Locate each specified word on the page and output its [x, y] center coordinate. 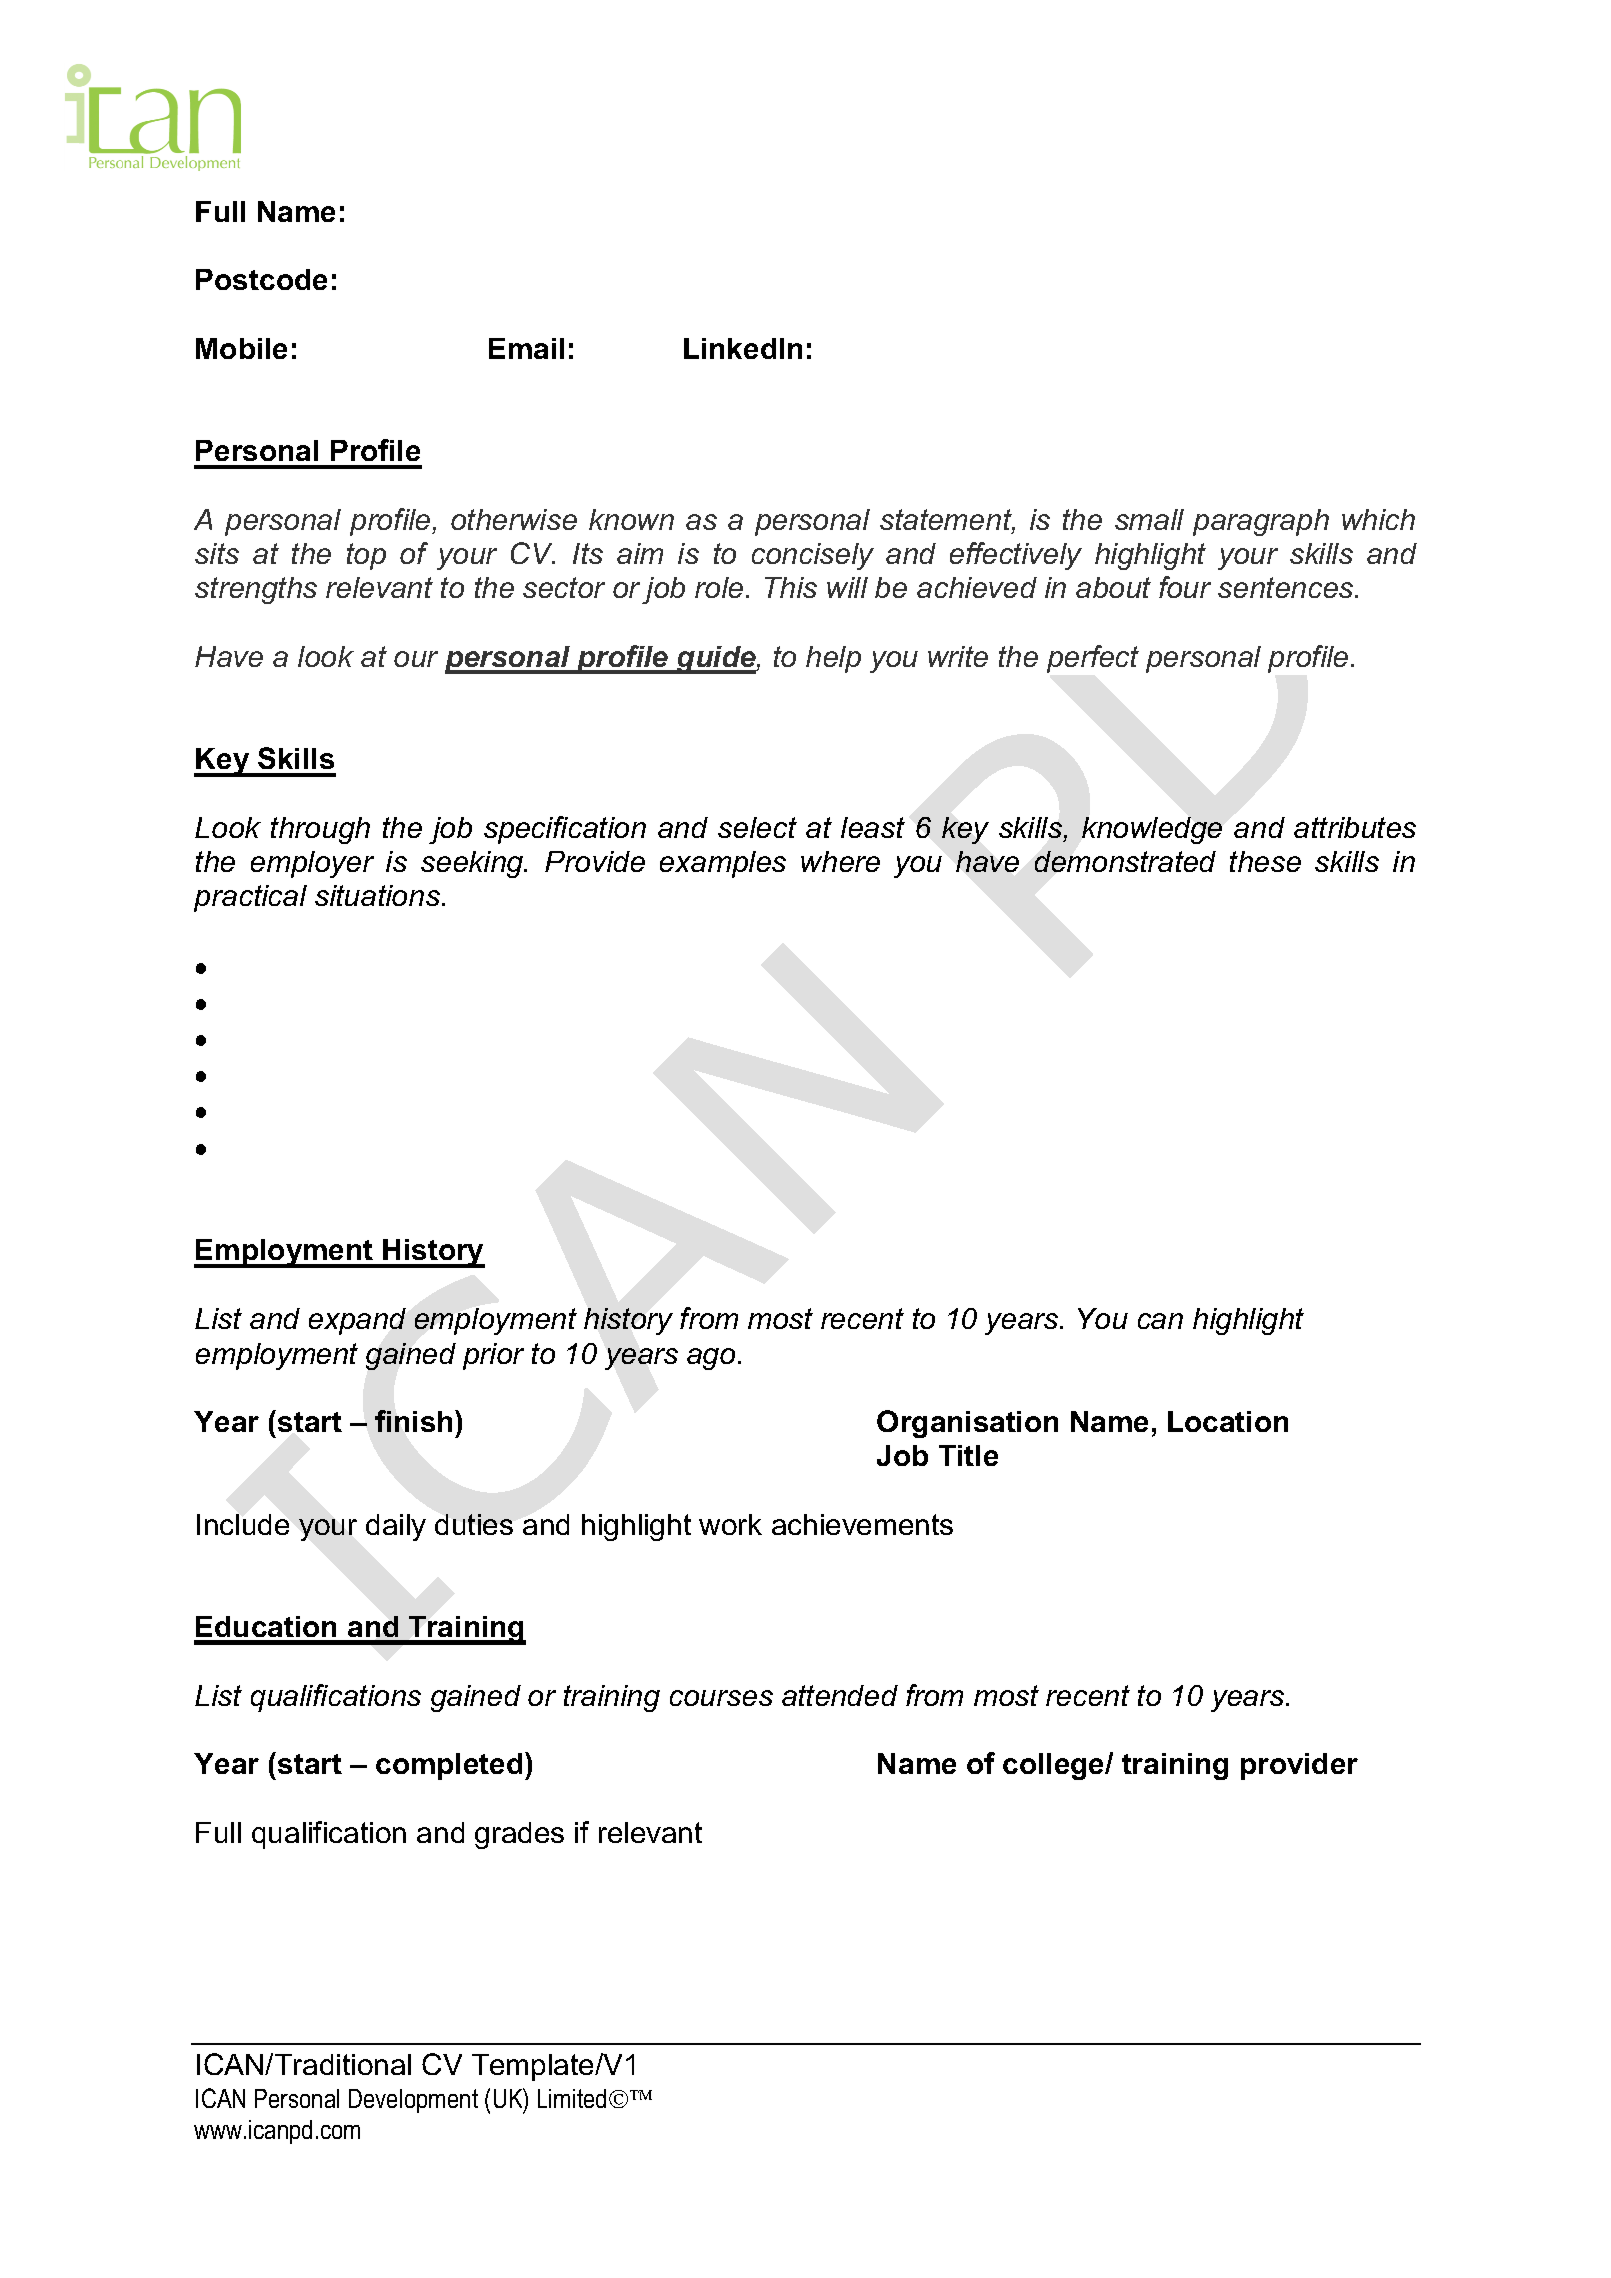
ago [711, 1359]
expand [357, 1321]
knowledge [1152, 830]
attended [840, 1695]
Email [526, 348]
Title [968, 1455]
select [757, 827]
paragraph [1261, 522]
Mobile [241, 348]
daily [396, 1527]
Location [1228, 1421]
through [320, 830]
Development [413, 2101]
